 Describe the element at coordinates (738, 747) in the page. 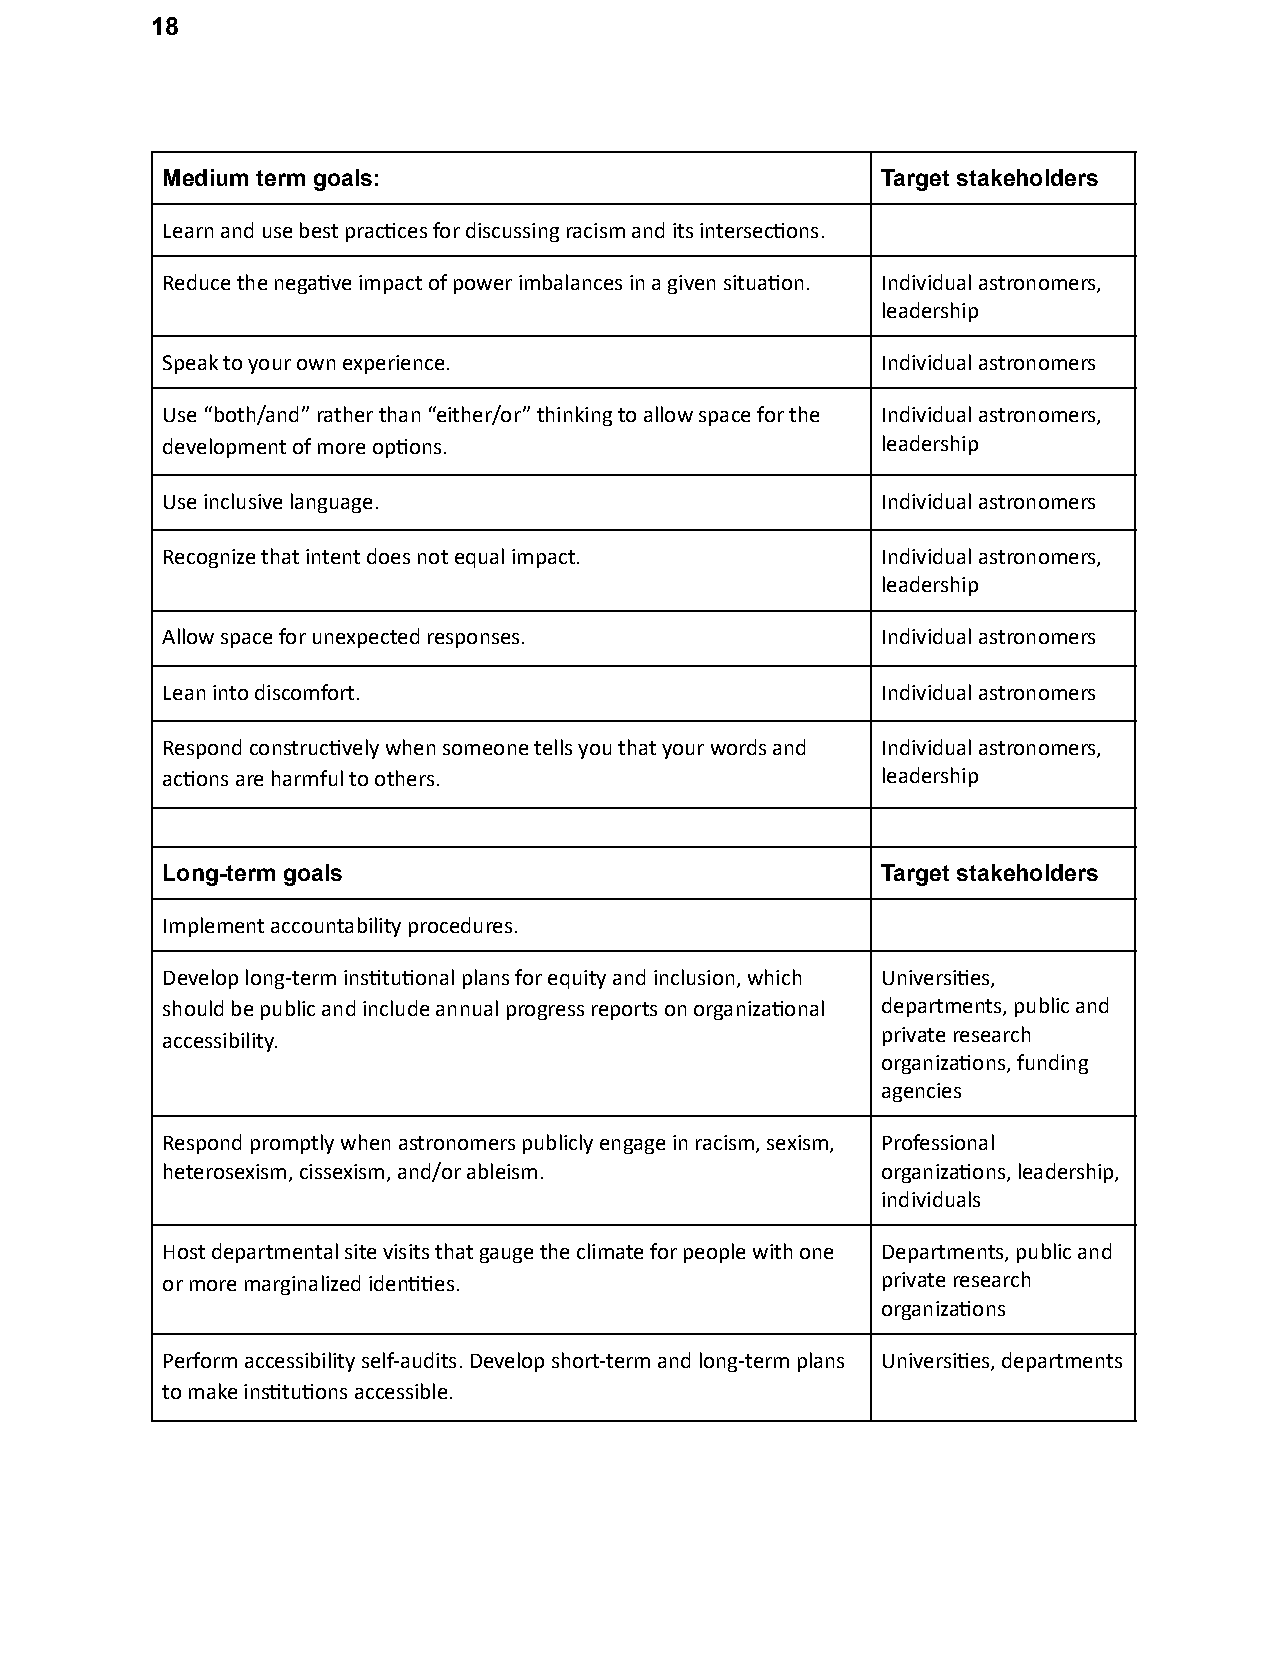

I see `words` at that location.
